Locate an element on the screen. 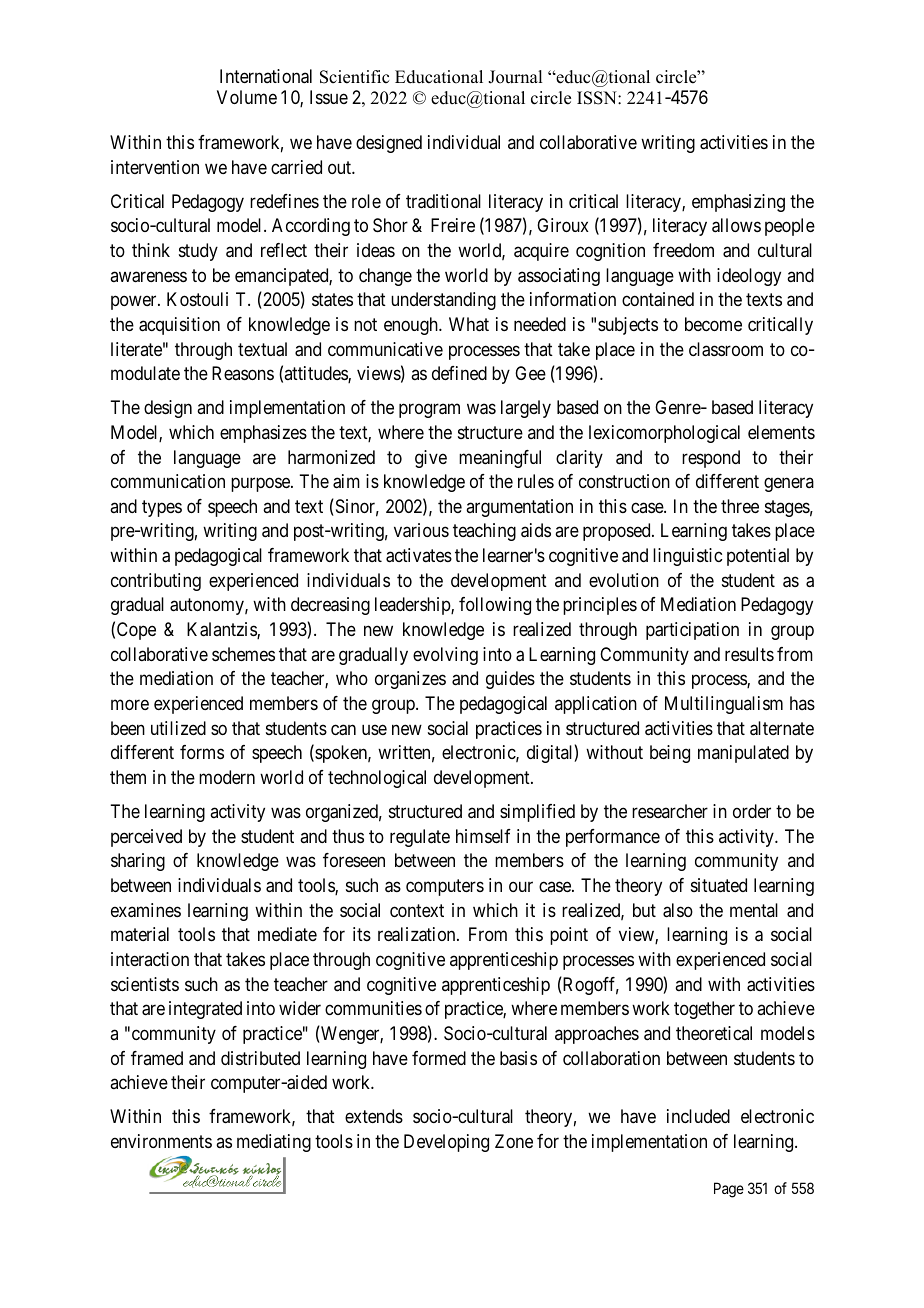 The height and width of the screenshot is (1308, 924). Volume is located at coordinates (247, 97).
